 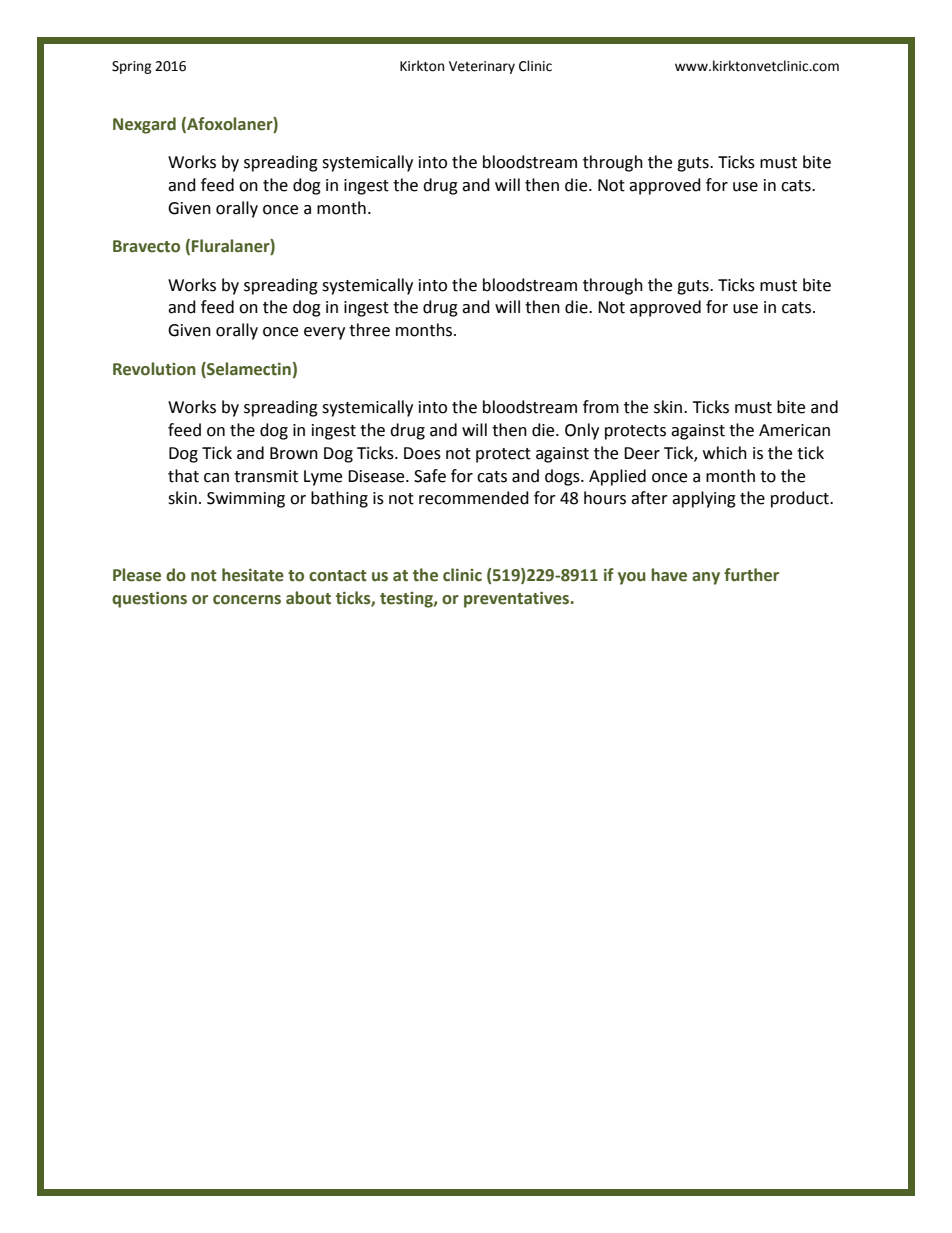 What do you see at coordinates (183, 476) in the screenshot?
I see `that` at bounding box center [183, 476].
